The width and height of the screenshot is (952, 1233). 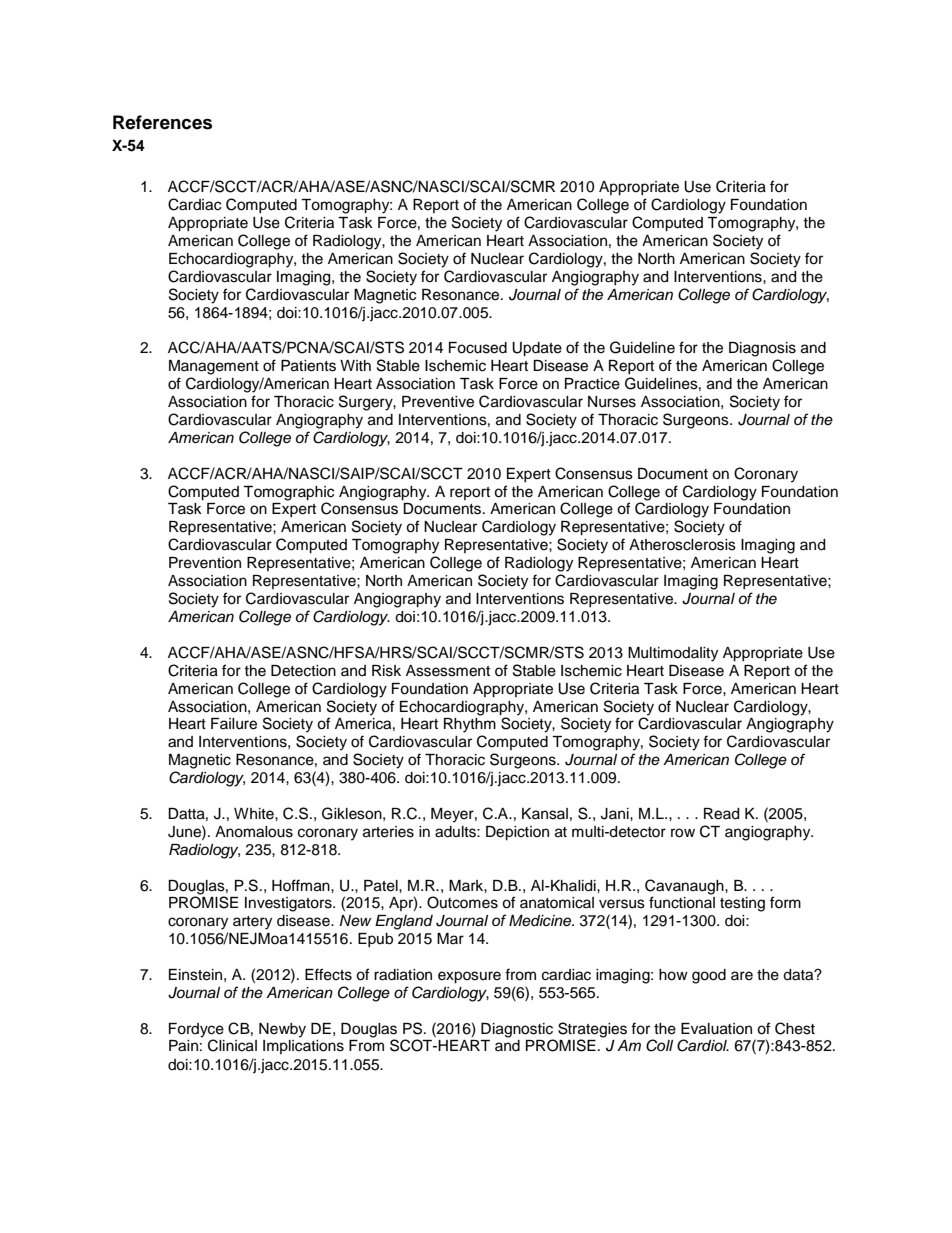 What do you see at coordinates (478, 348) in the screenshot?
I see `Focused` at bounding box center [478, 348].
